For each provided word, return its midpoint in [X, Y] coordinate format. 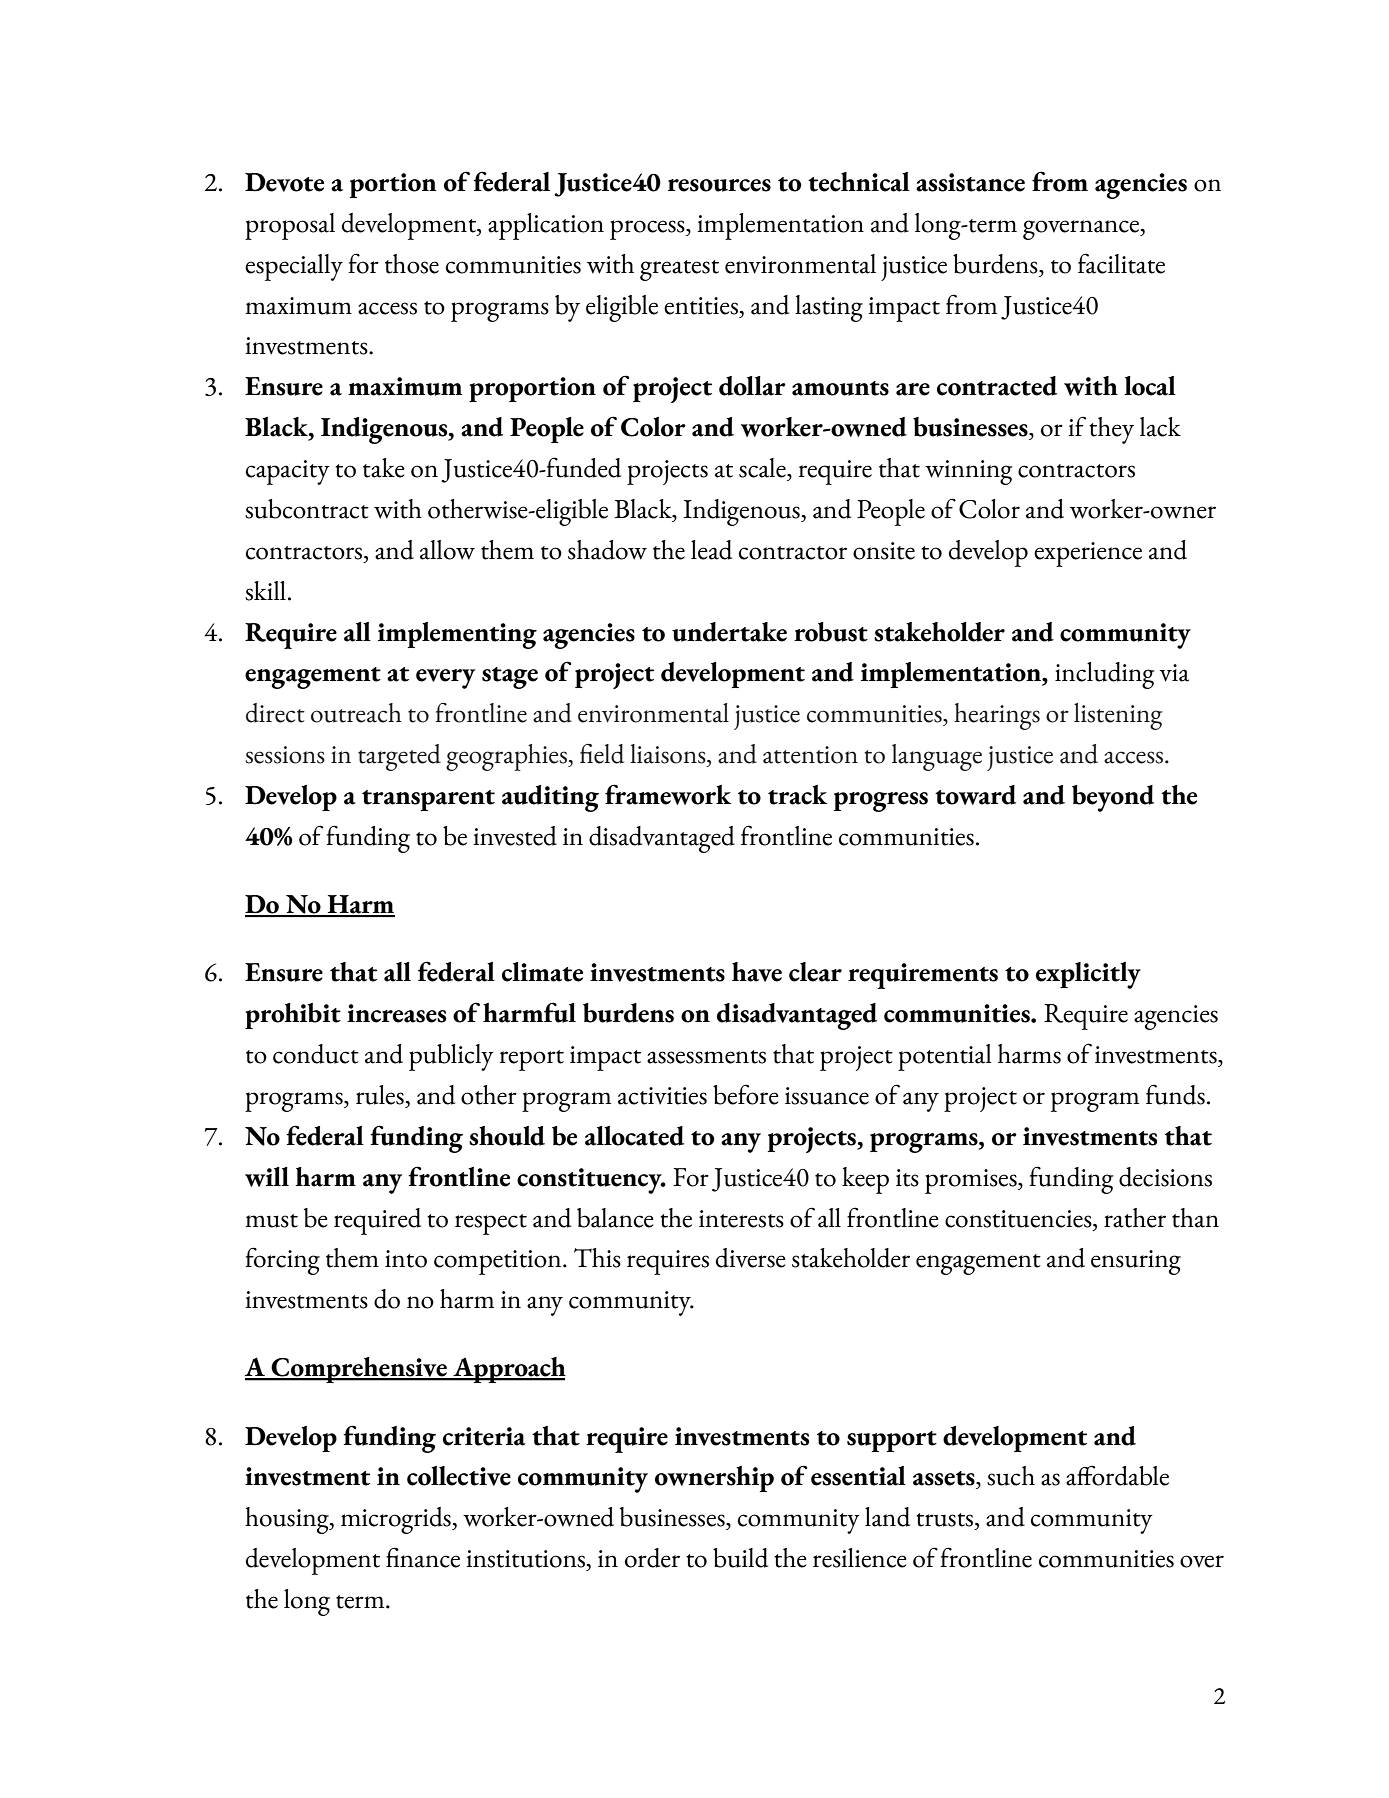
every [445, 679]
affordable [1117, 1475]
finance [423, 1557]
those [412, 264]
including [1105, 675]
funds [1175, 1094]
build [740, 1558]
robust [831, 632]
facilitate [1121, 263]
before [746, 1094]
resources [719, 185]
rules [380, 1095]
